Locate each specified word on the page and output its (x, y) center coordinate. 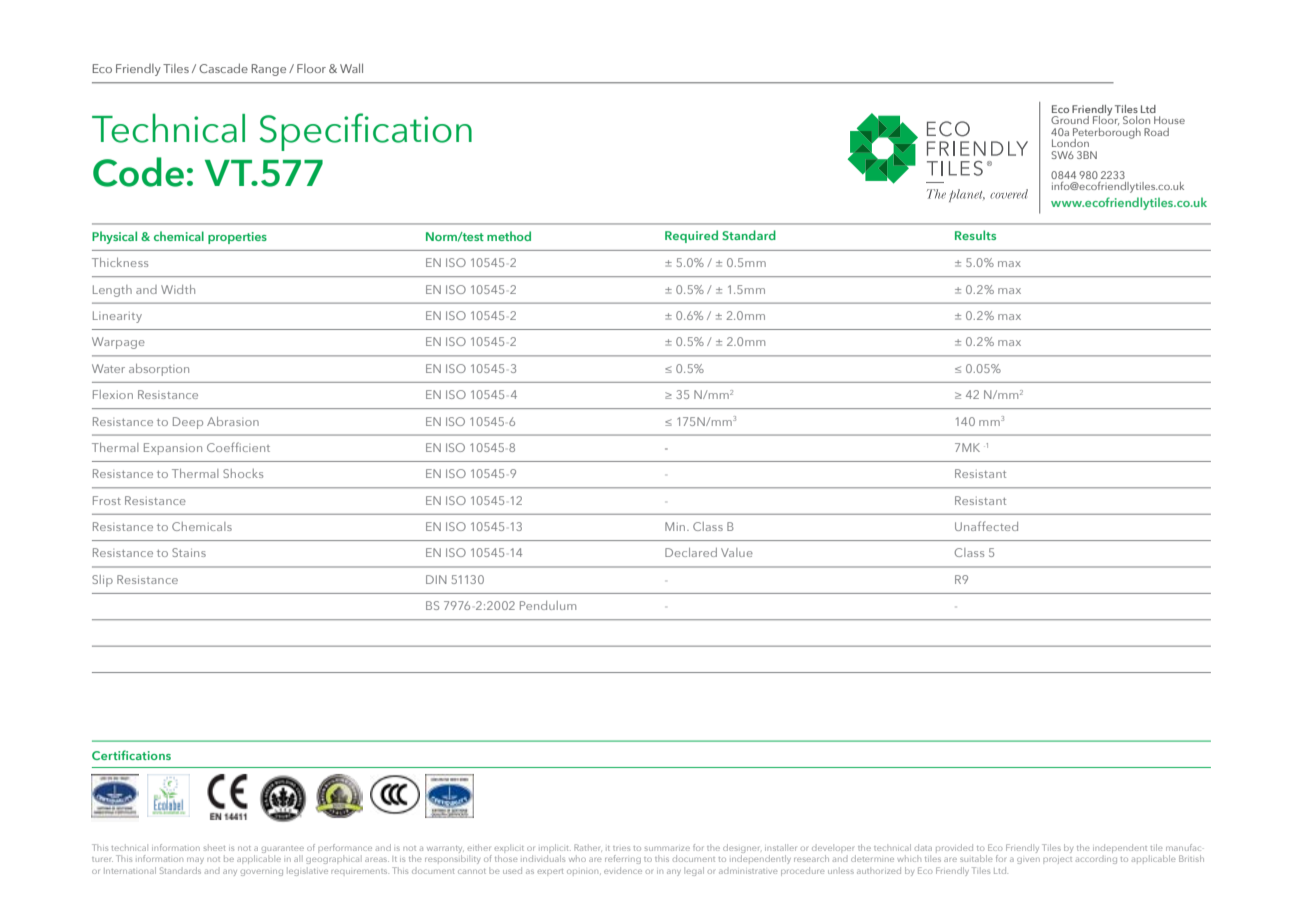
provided (954, 847)
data (923, 847)
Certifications (131, 755)
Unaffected (986, 526)
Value (737, 552)
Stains (189, 552)
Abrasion (233, 421)
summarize (667, 848)
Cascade (223, 68)
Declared (691, 552)
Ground (1070, 120)
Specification (366, 132)
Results (975, 235)
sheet (214, 847)
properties (237, 238)
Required (691, 236)
